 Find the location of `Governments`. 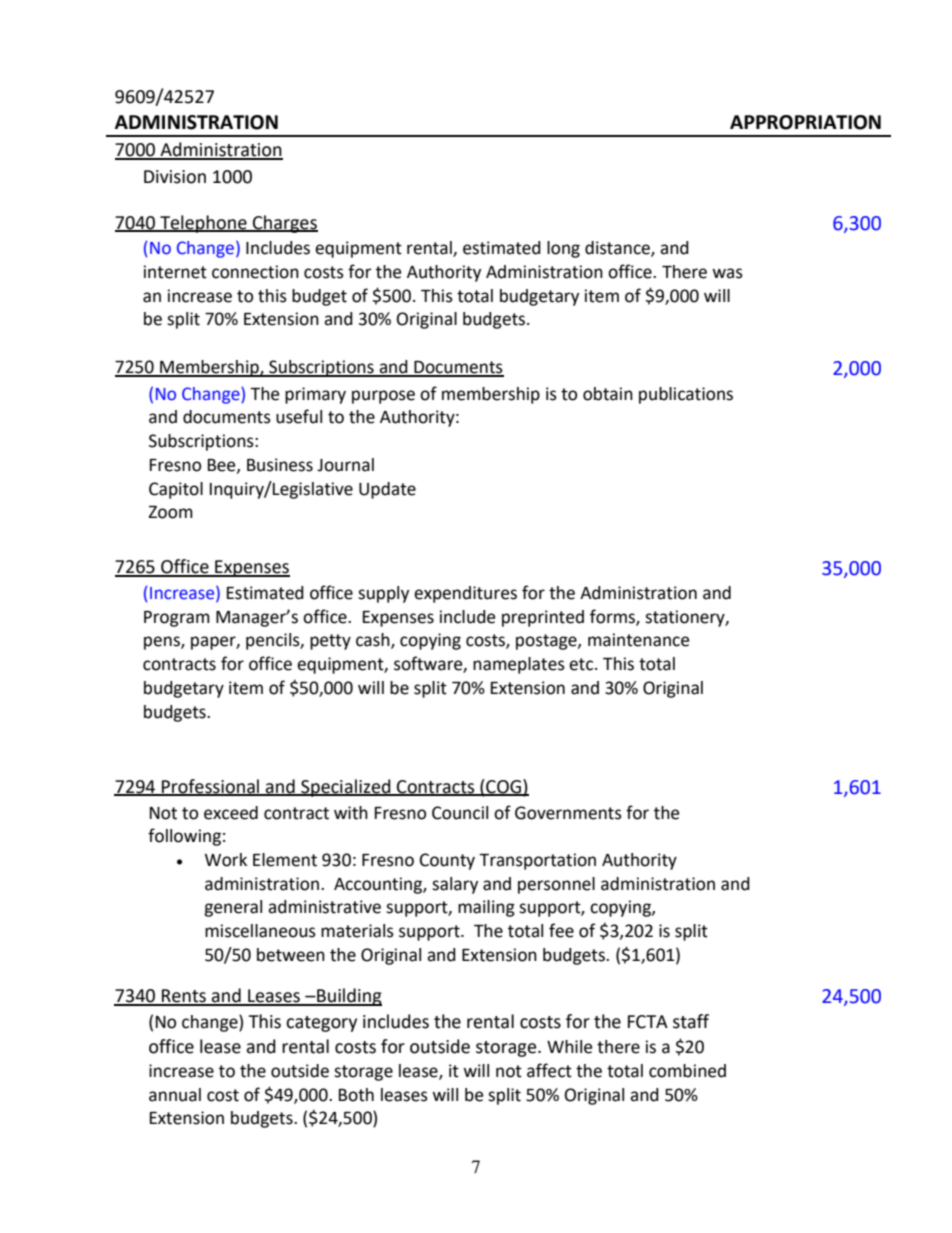

Governments is located at coordinates (568, 813).
